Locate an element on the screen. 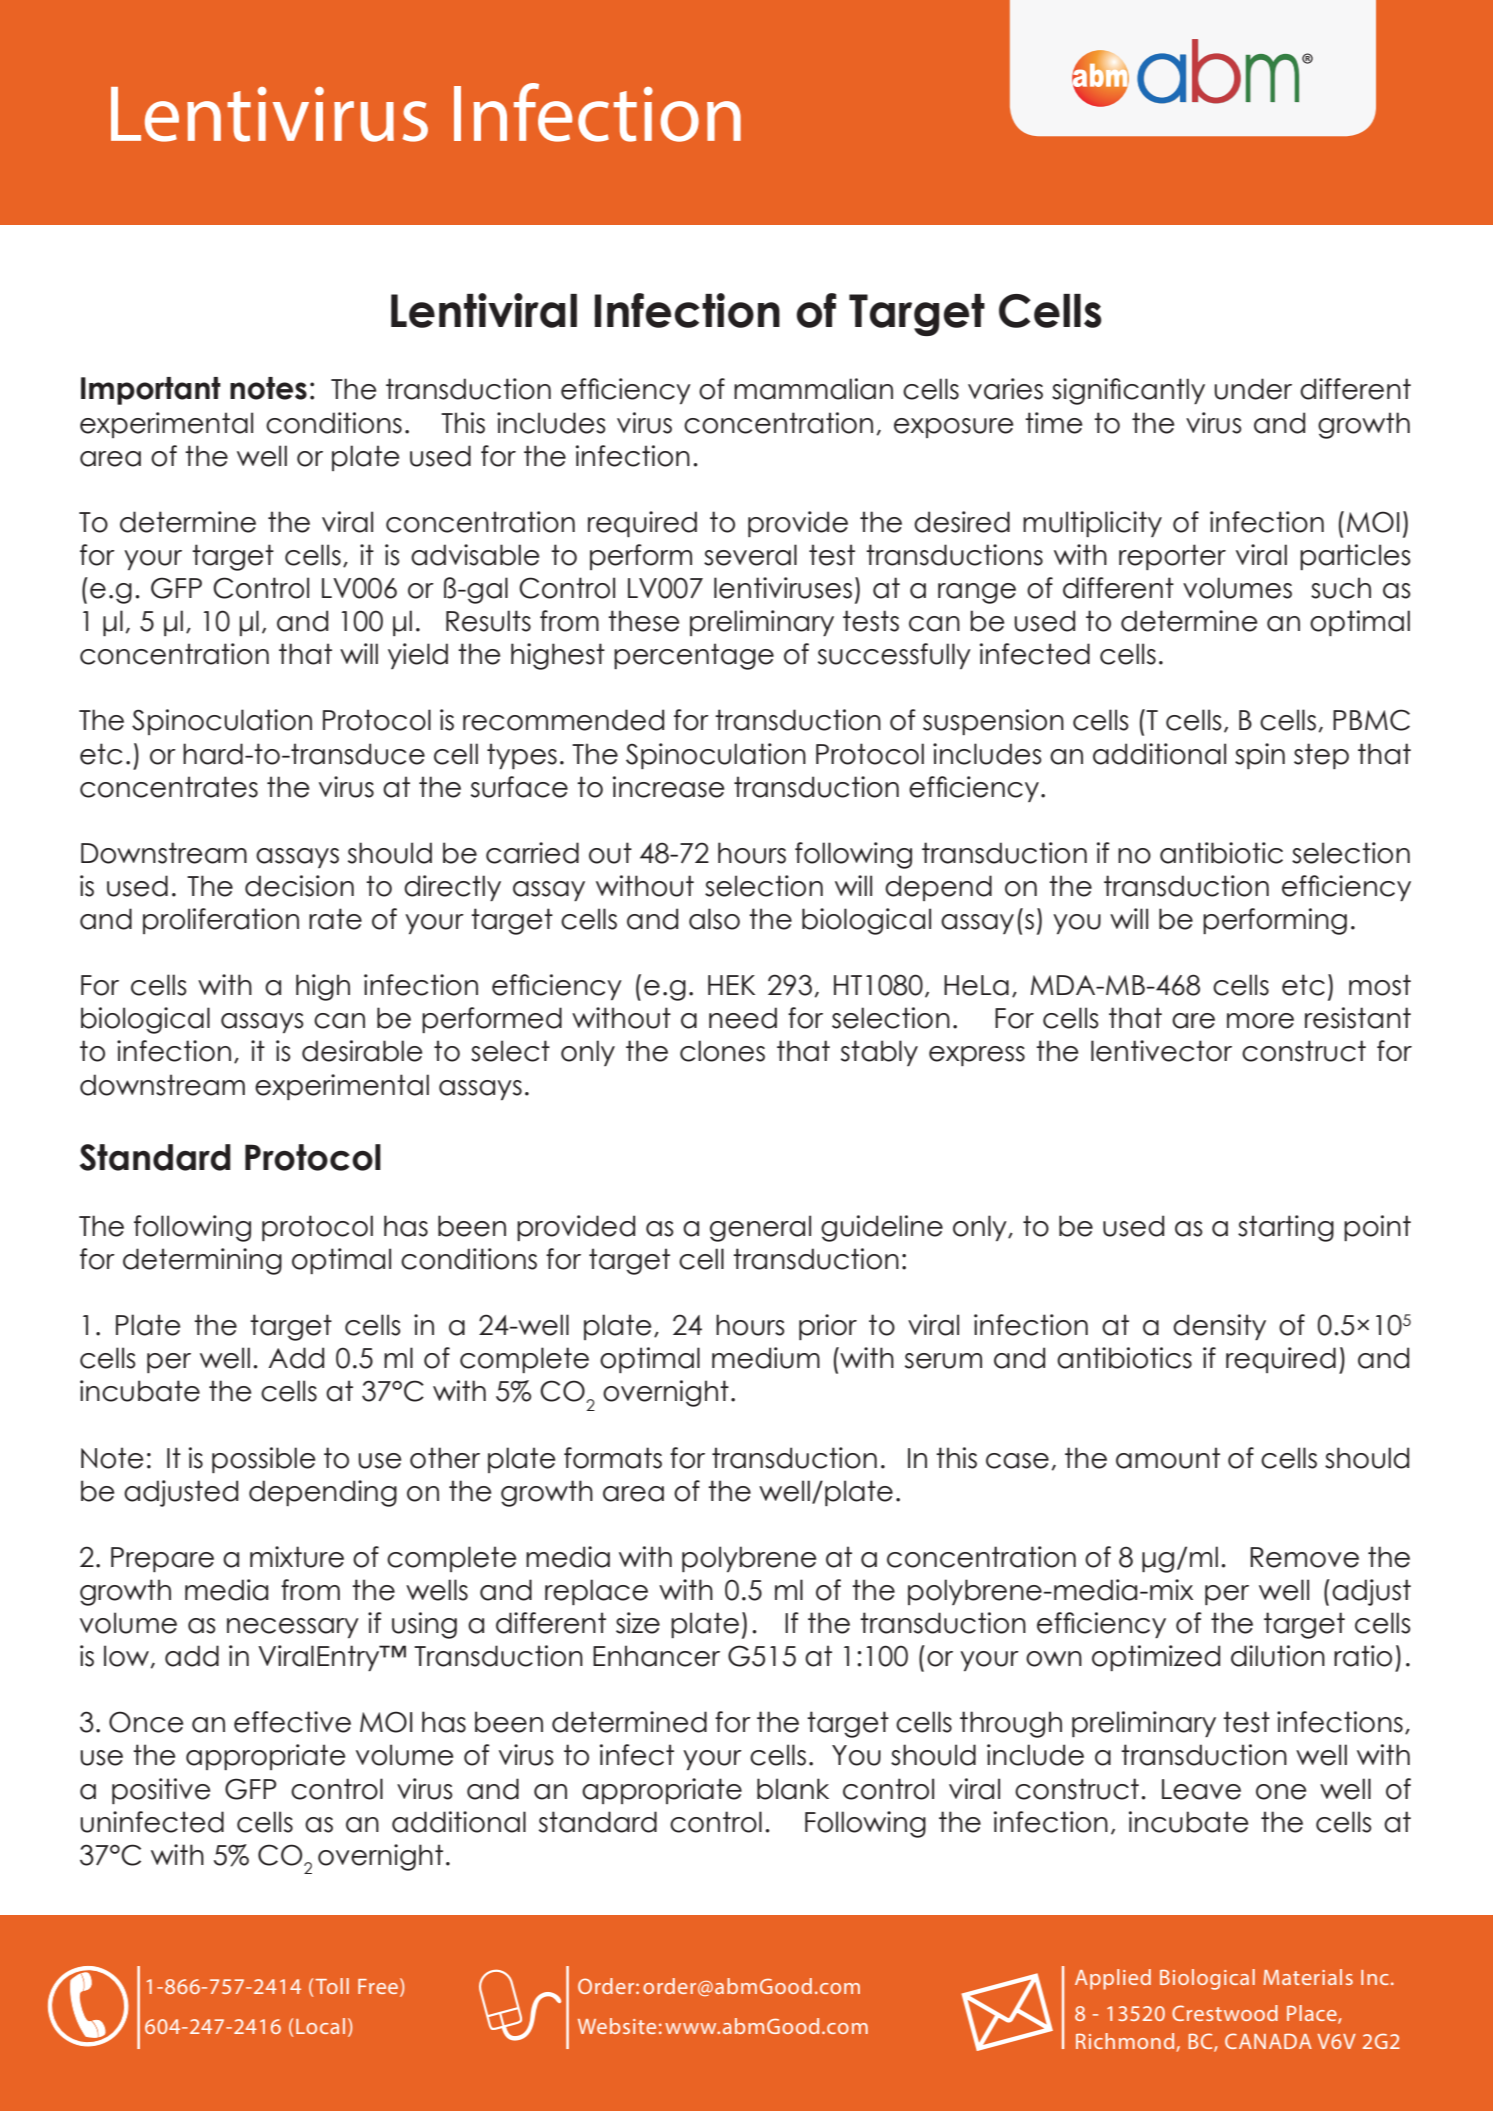 The height and width of the screenshot is (2111, 1493). under is located at coordinates (1253, 389).
